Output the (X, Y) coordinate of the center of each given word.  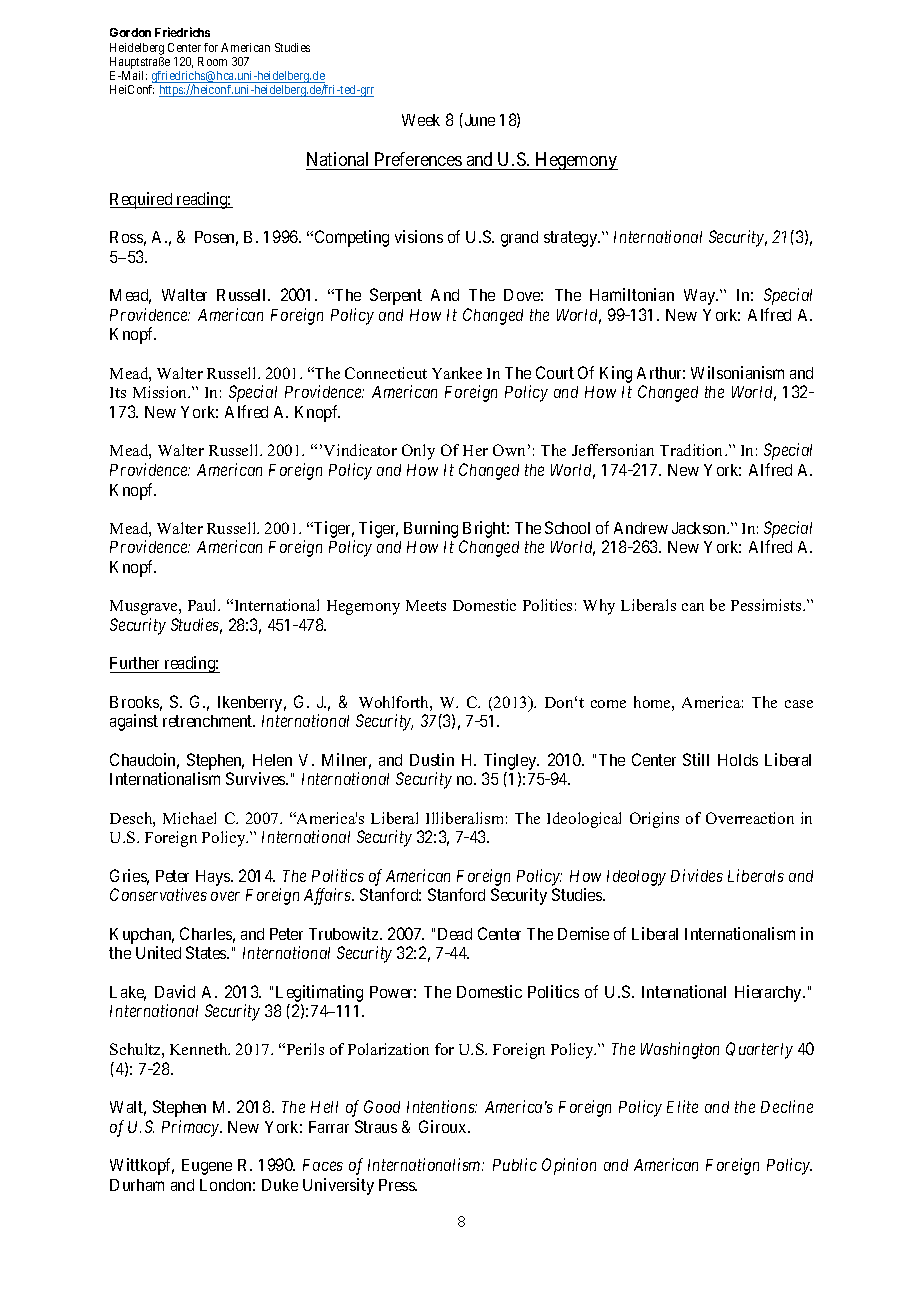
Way (701, 297)
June (478, 119)
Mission (161, 392)
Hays (214, 878)
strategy (572, 239)
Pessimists (767, 605)
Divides (697, 875)
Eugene (207, 1167)
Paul (204, 605)
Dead (455, 934)
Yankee (457, 373)
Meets (426, 605)
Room (212, 61)
